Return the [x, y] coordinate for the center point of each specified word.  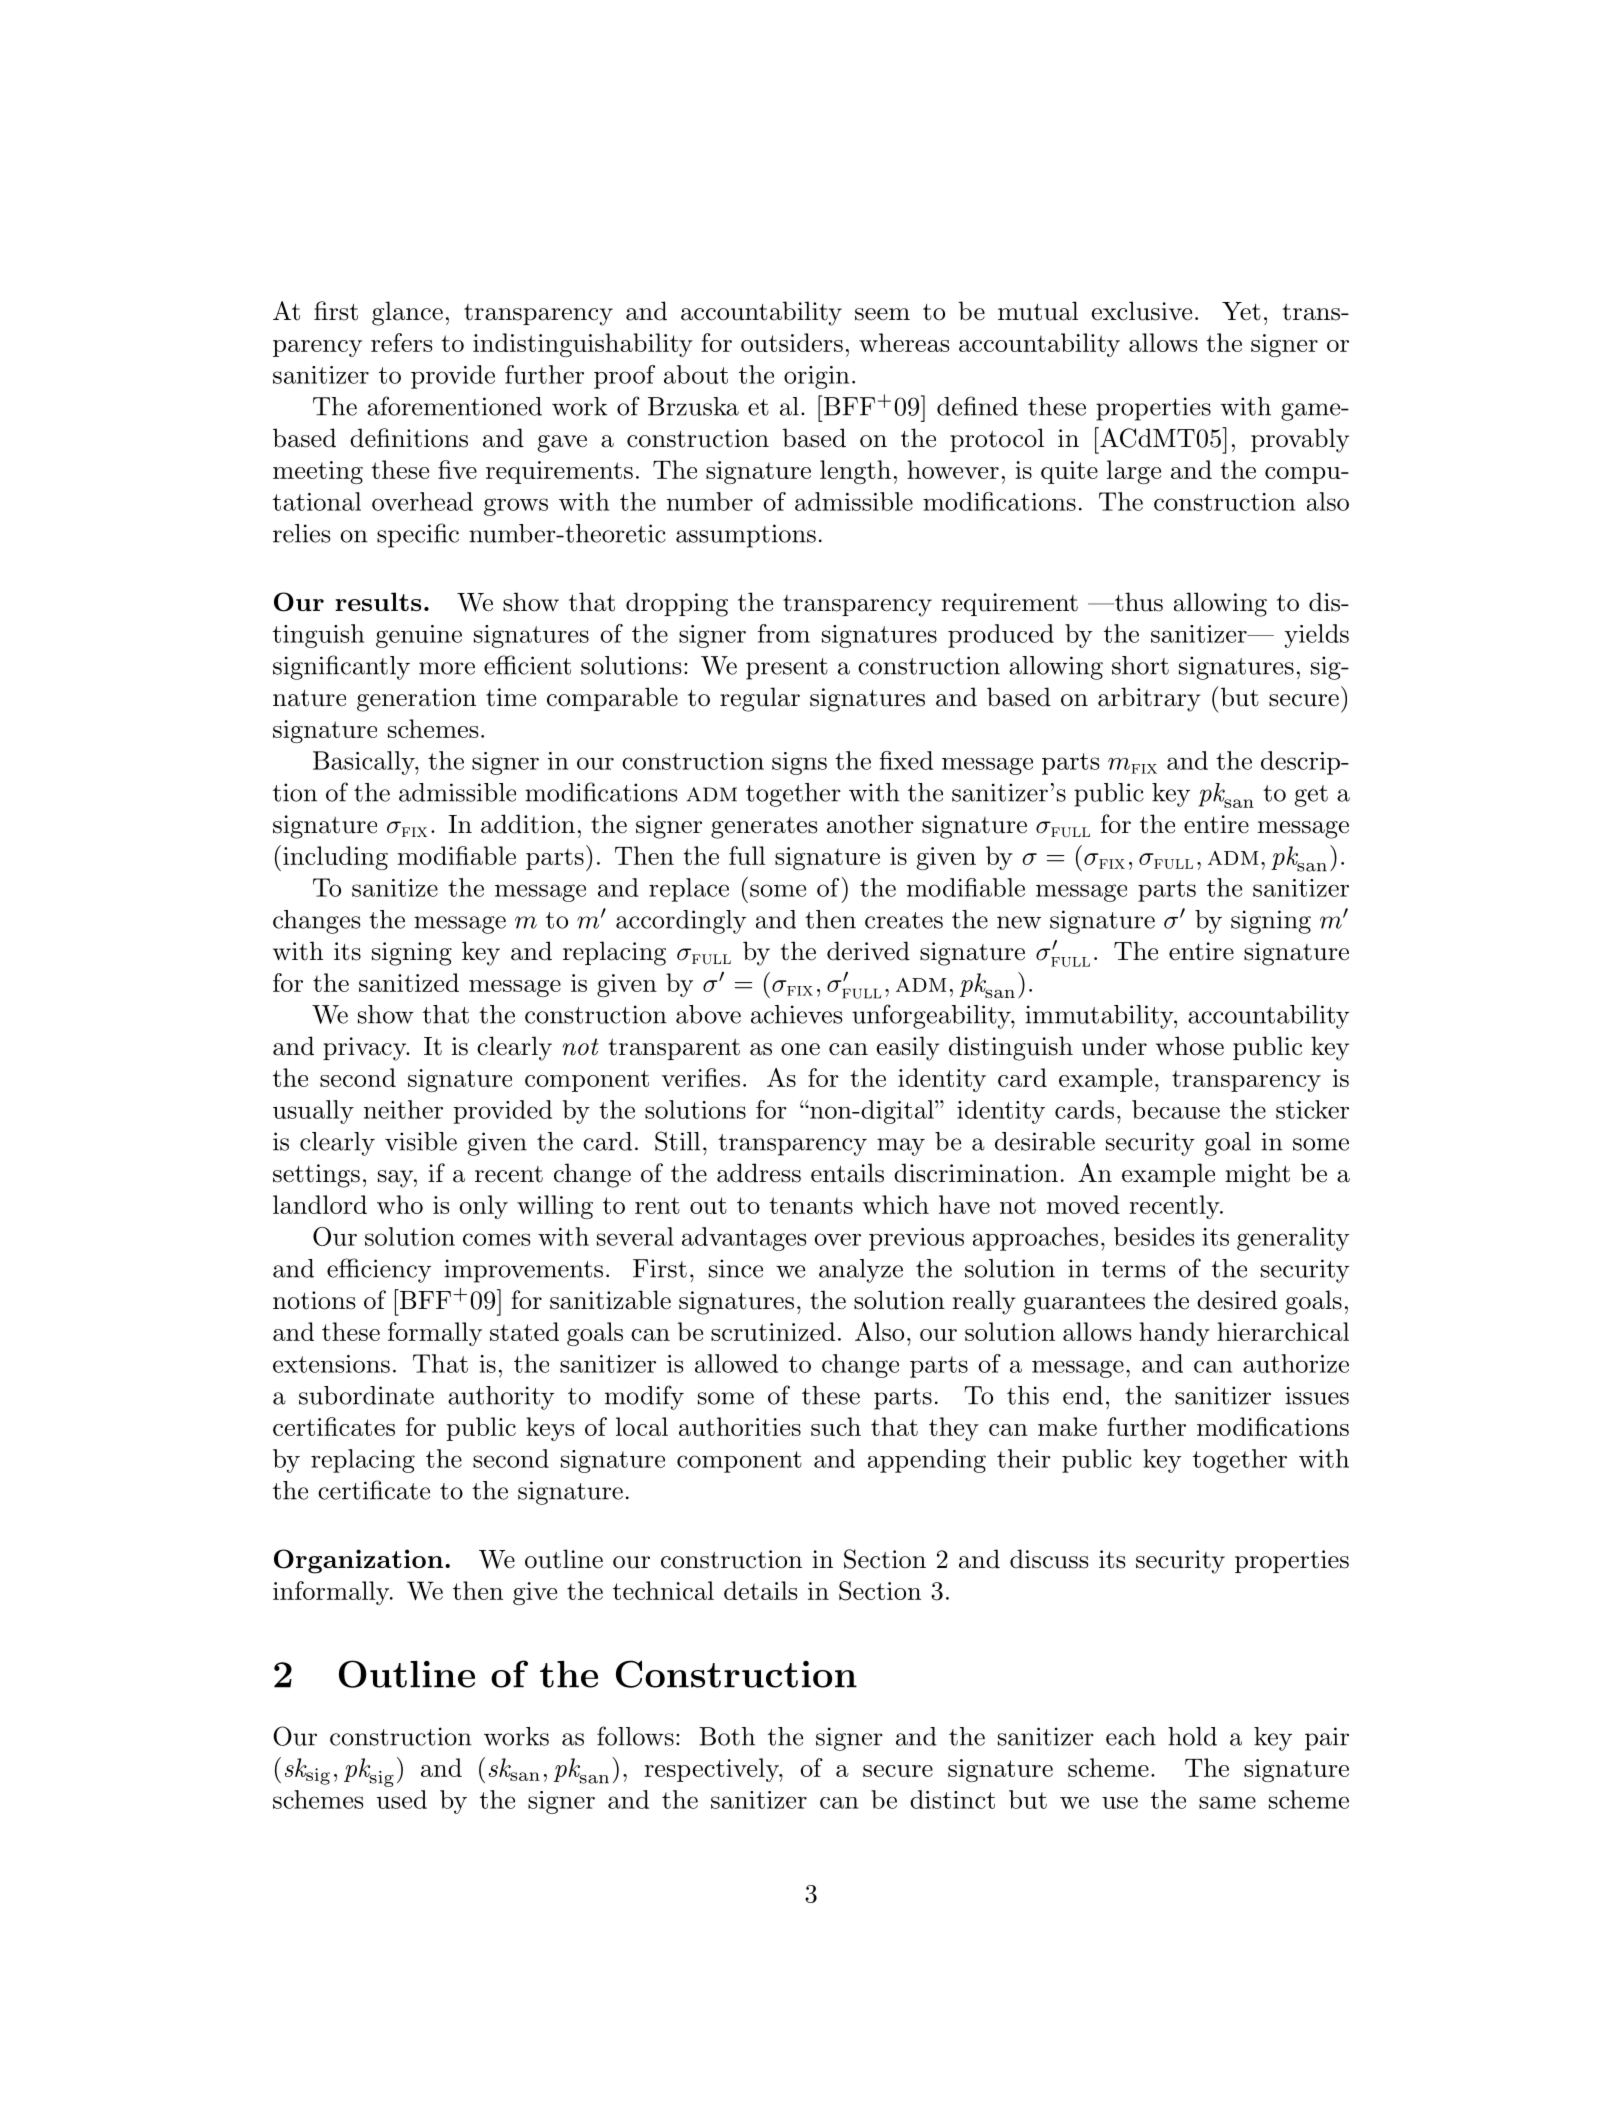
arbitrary [1149, 699]
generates [764, 828]
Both [727, 1736]
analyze [861, 1271]
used [402, 1799]
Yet [1241, 311]
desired [1237, 1300]
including [335, 858]
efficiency [379, 1270]
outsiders [792, 342]
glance [407, 313]
